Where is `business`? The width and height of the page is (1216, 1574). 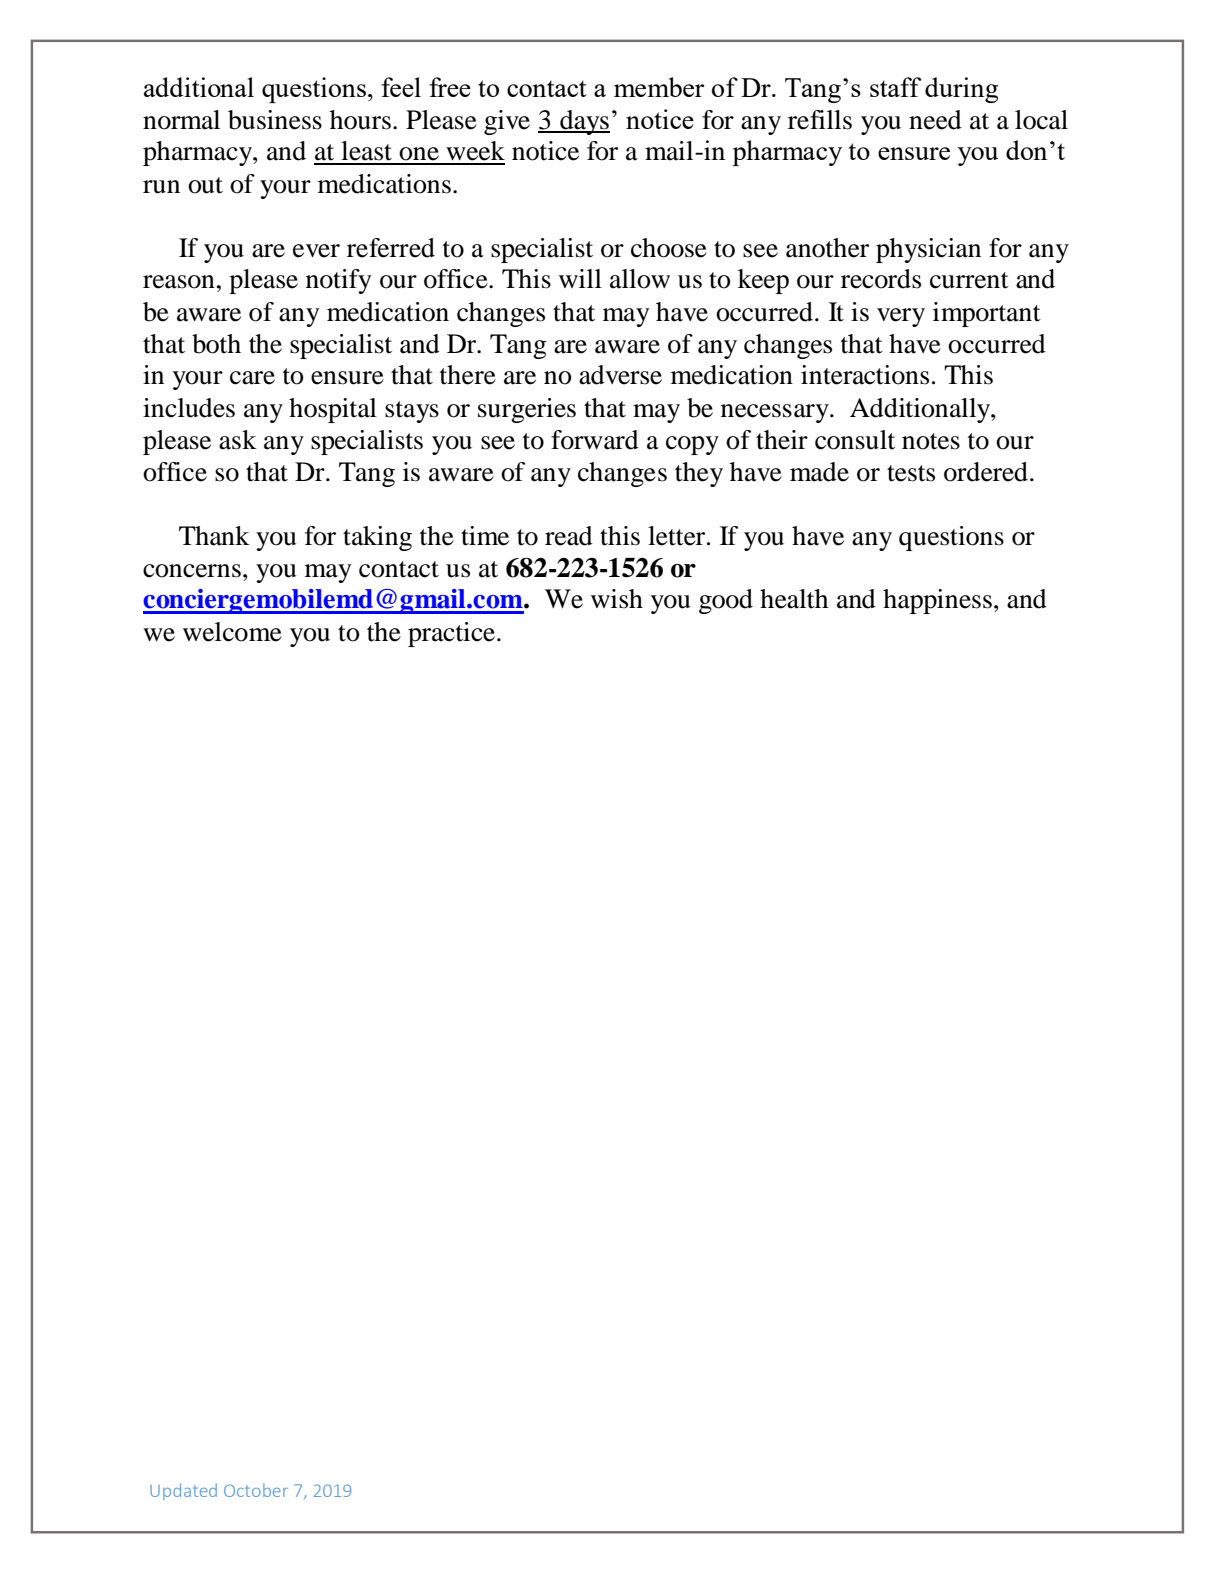
business is located at coordinates (275, 120).
